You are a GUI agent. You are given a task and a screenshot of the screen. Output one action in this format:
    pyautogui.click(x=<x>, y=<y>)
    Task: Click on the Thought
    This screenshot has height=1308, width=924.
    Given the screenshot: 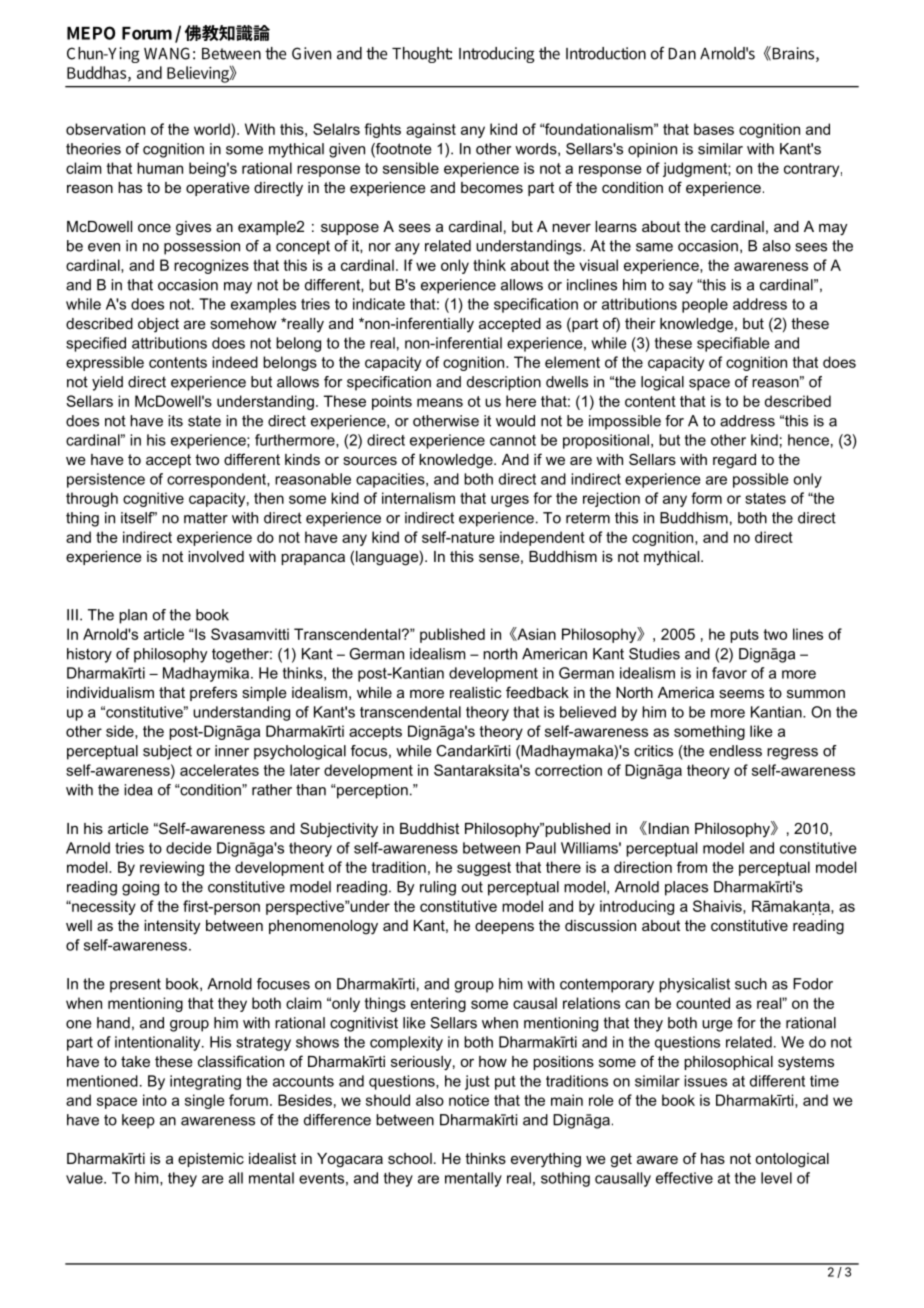 What is the action you would take?
    pyautogui.click(x=422, y=55)
